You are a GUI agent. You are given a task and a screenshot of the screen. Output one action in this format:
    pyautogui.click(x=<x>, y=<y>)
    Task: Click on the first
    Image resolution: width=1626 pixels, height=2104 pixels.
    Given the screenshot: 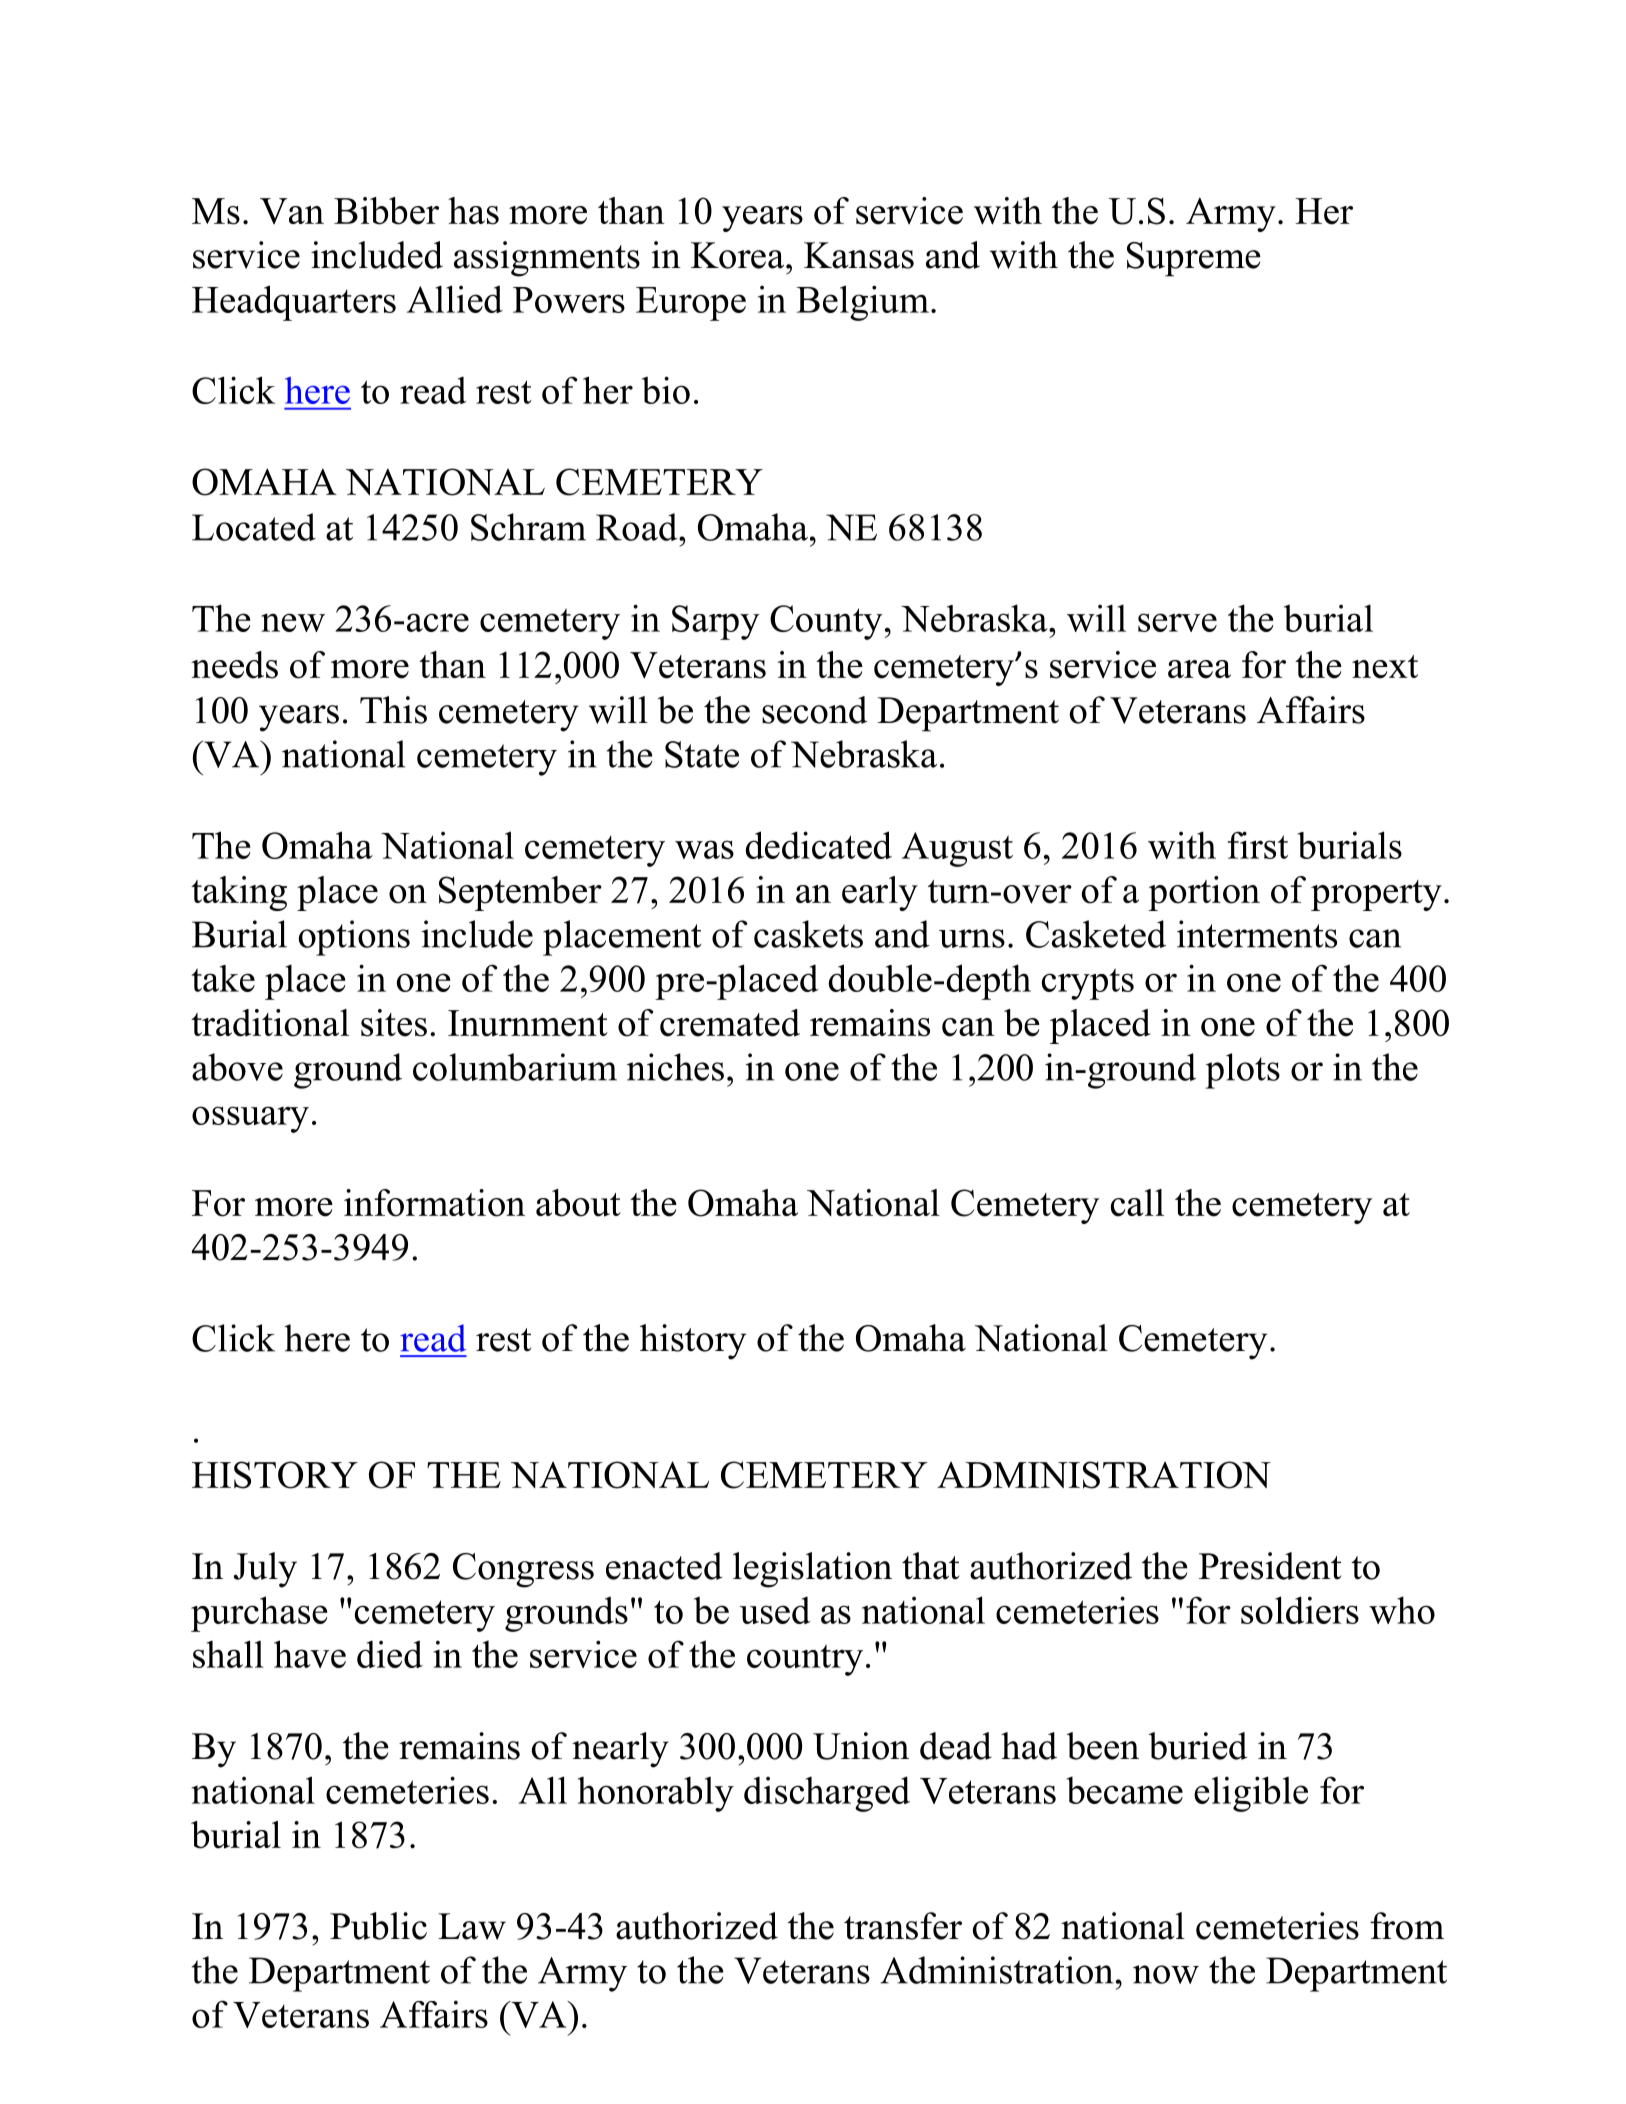 What is the action you would take?
    pyautogui.click(x=1257, y=845)
